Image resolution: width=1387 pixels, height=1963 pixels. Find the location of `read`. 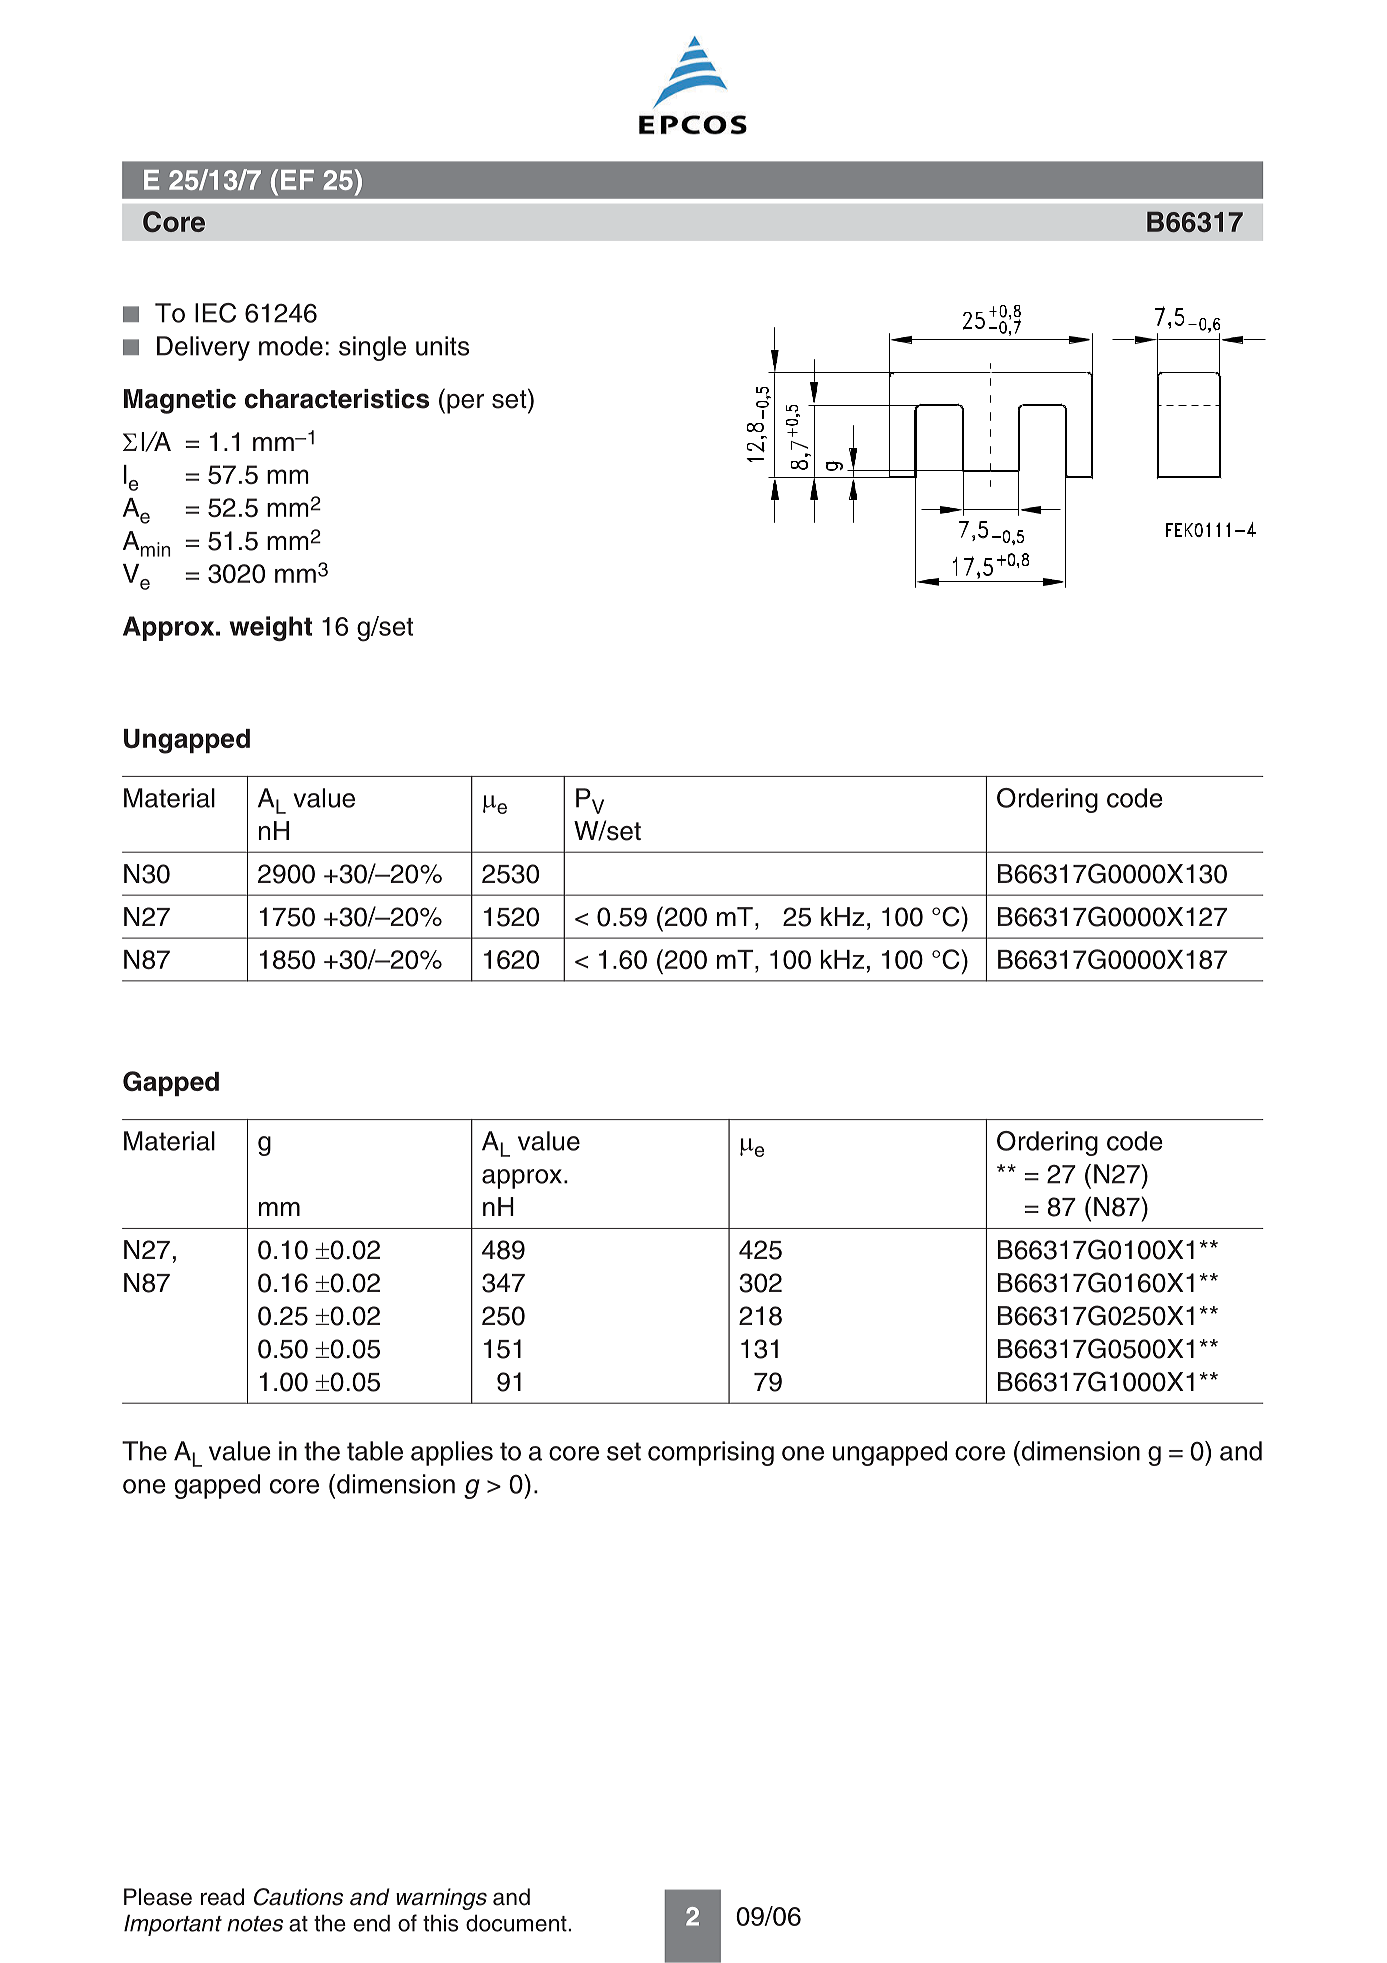

read is located at coordinates (222, 1897).
